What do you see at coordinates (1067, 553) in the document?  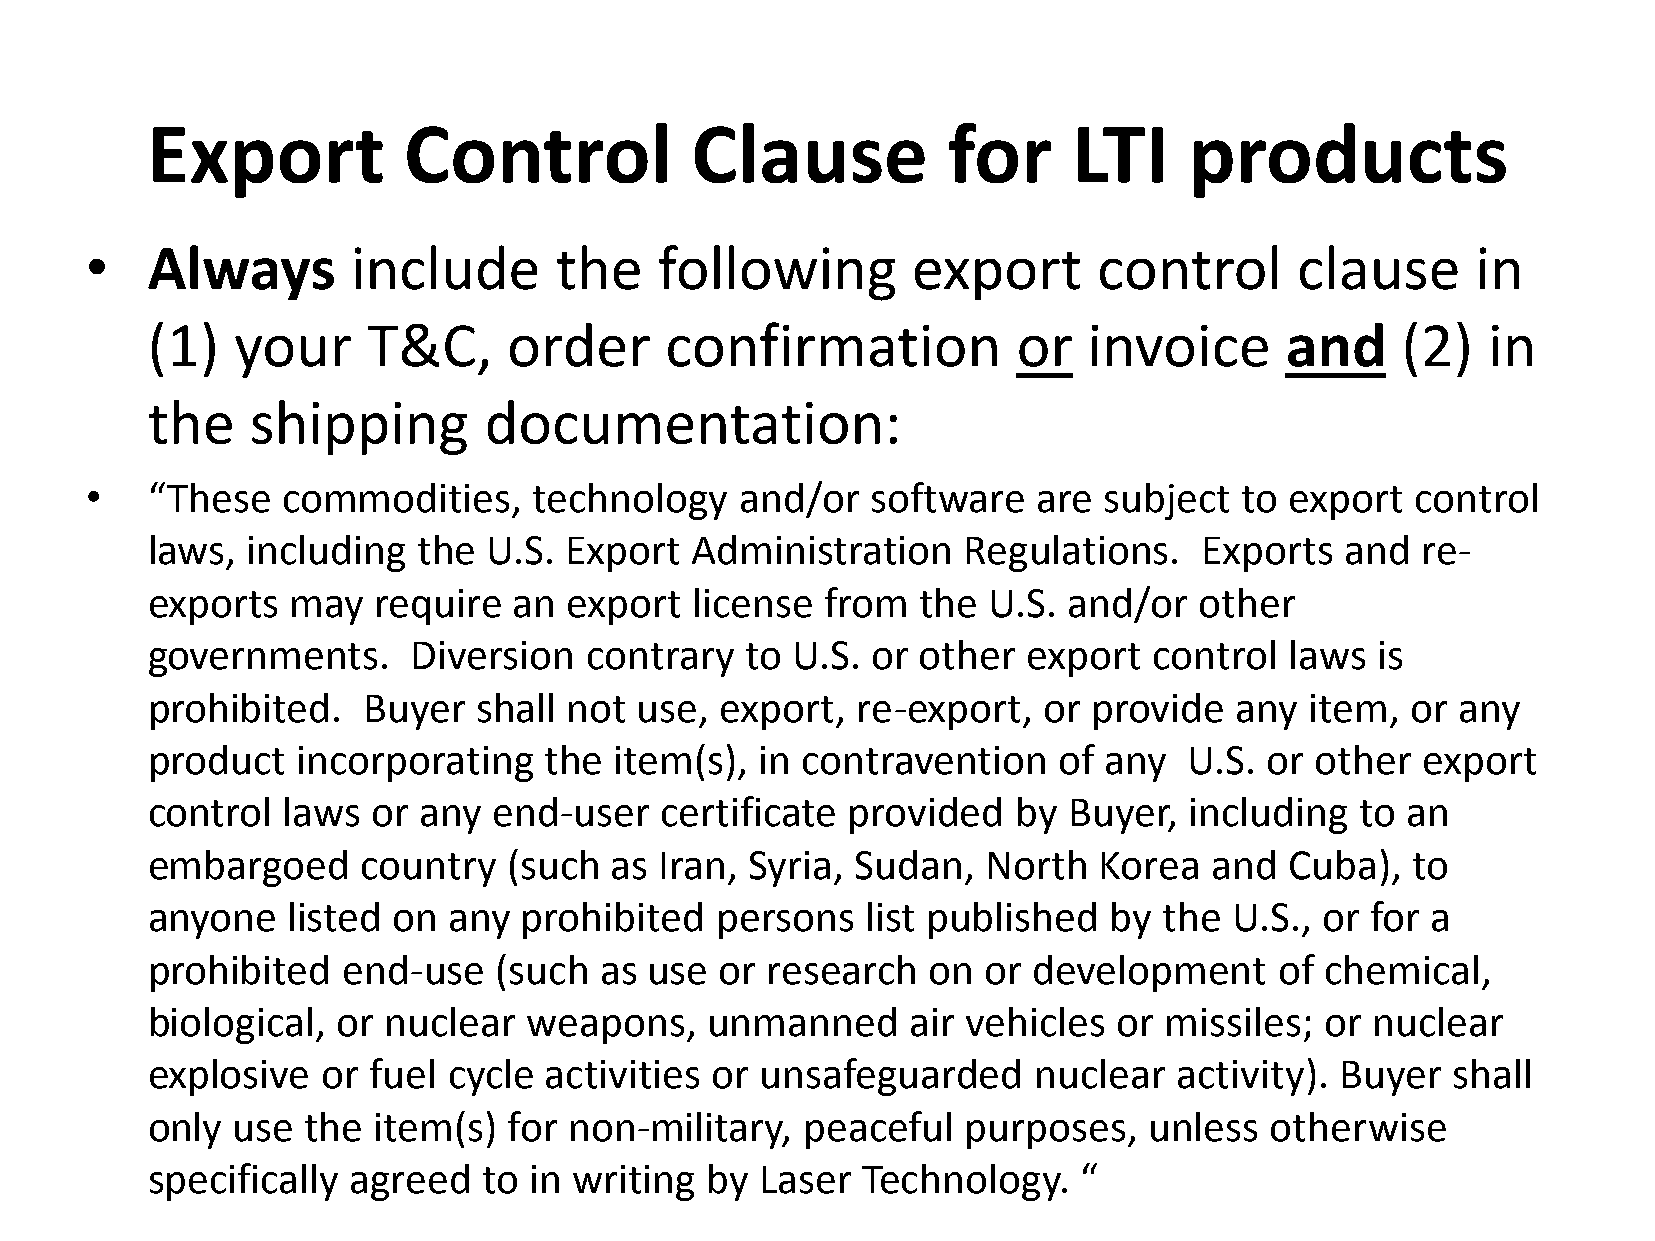 I see `Regulations` at bounding box center [1067, 553].
